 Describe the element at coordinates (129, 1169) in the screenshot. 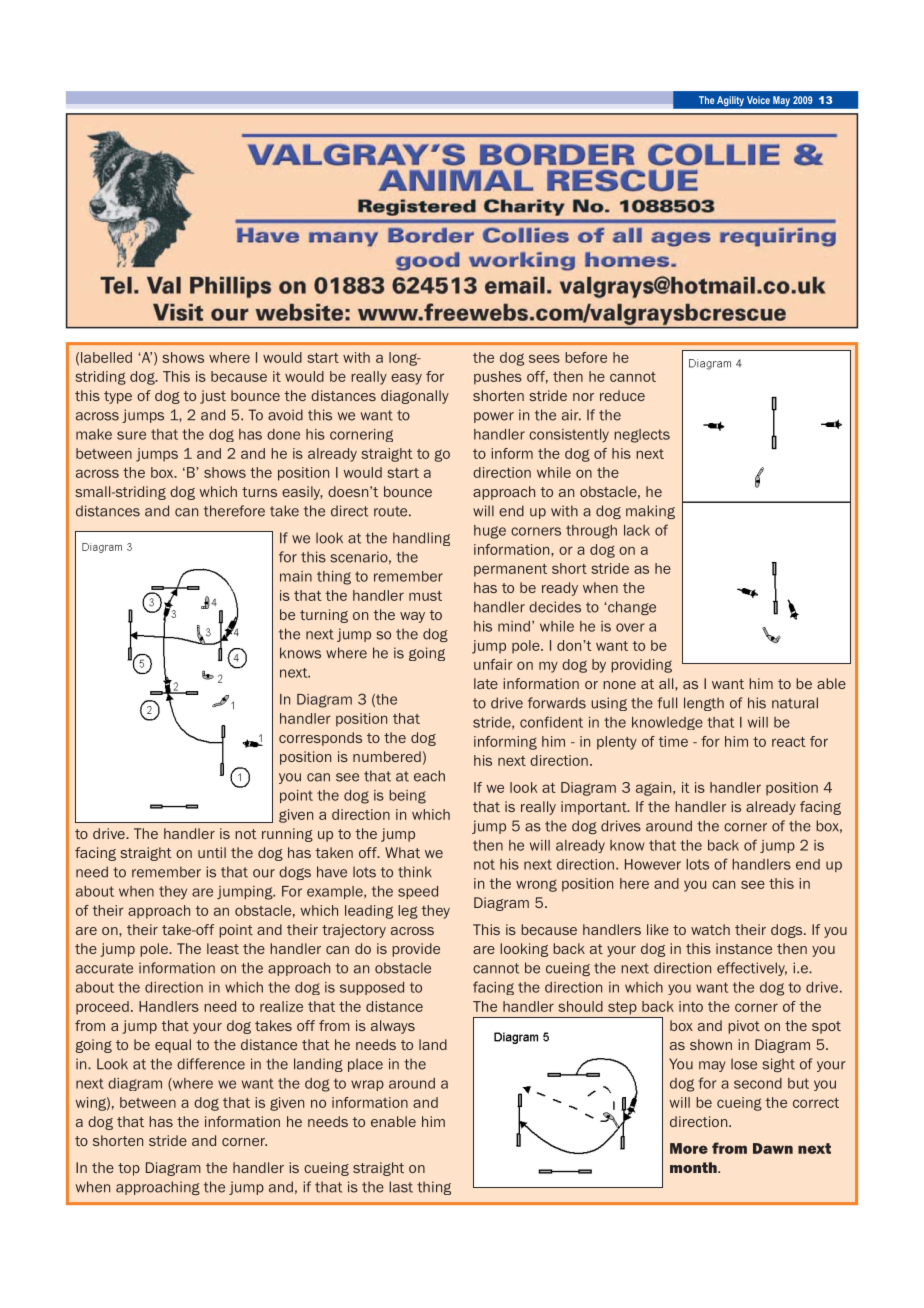

I see `top` at that location.
